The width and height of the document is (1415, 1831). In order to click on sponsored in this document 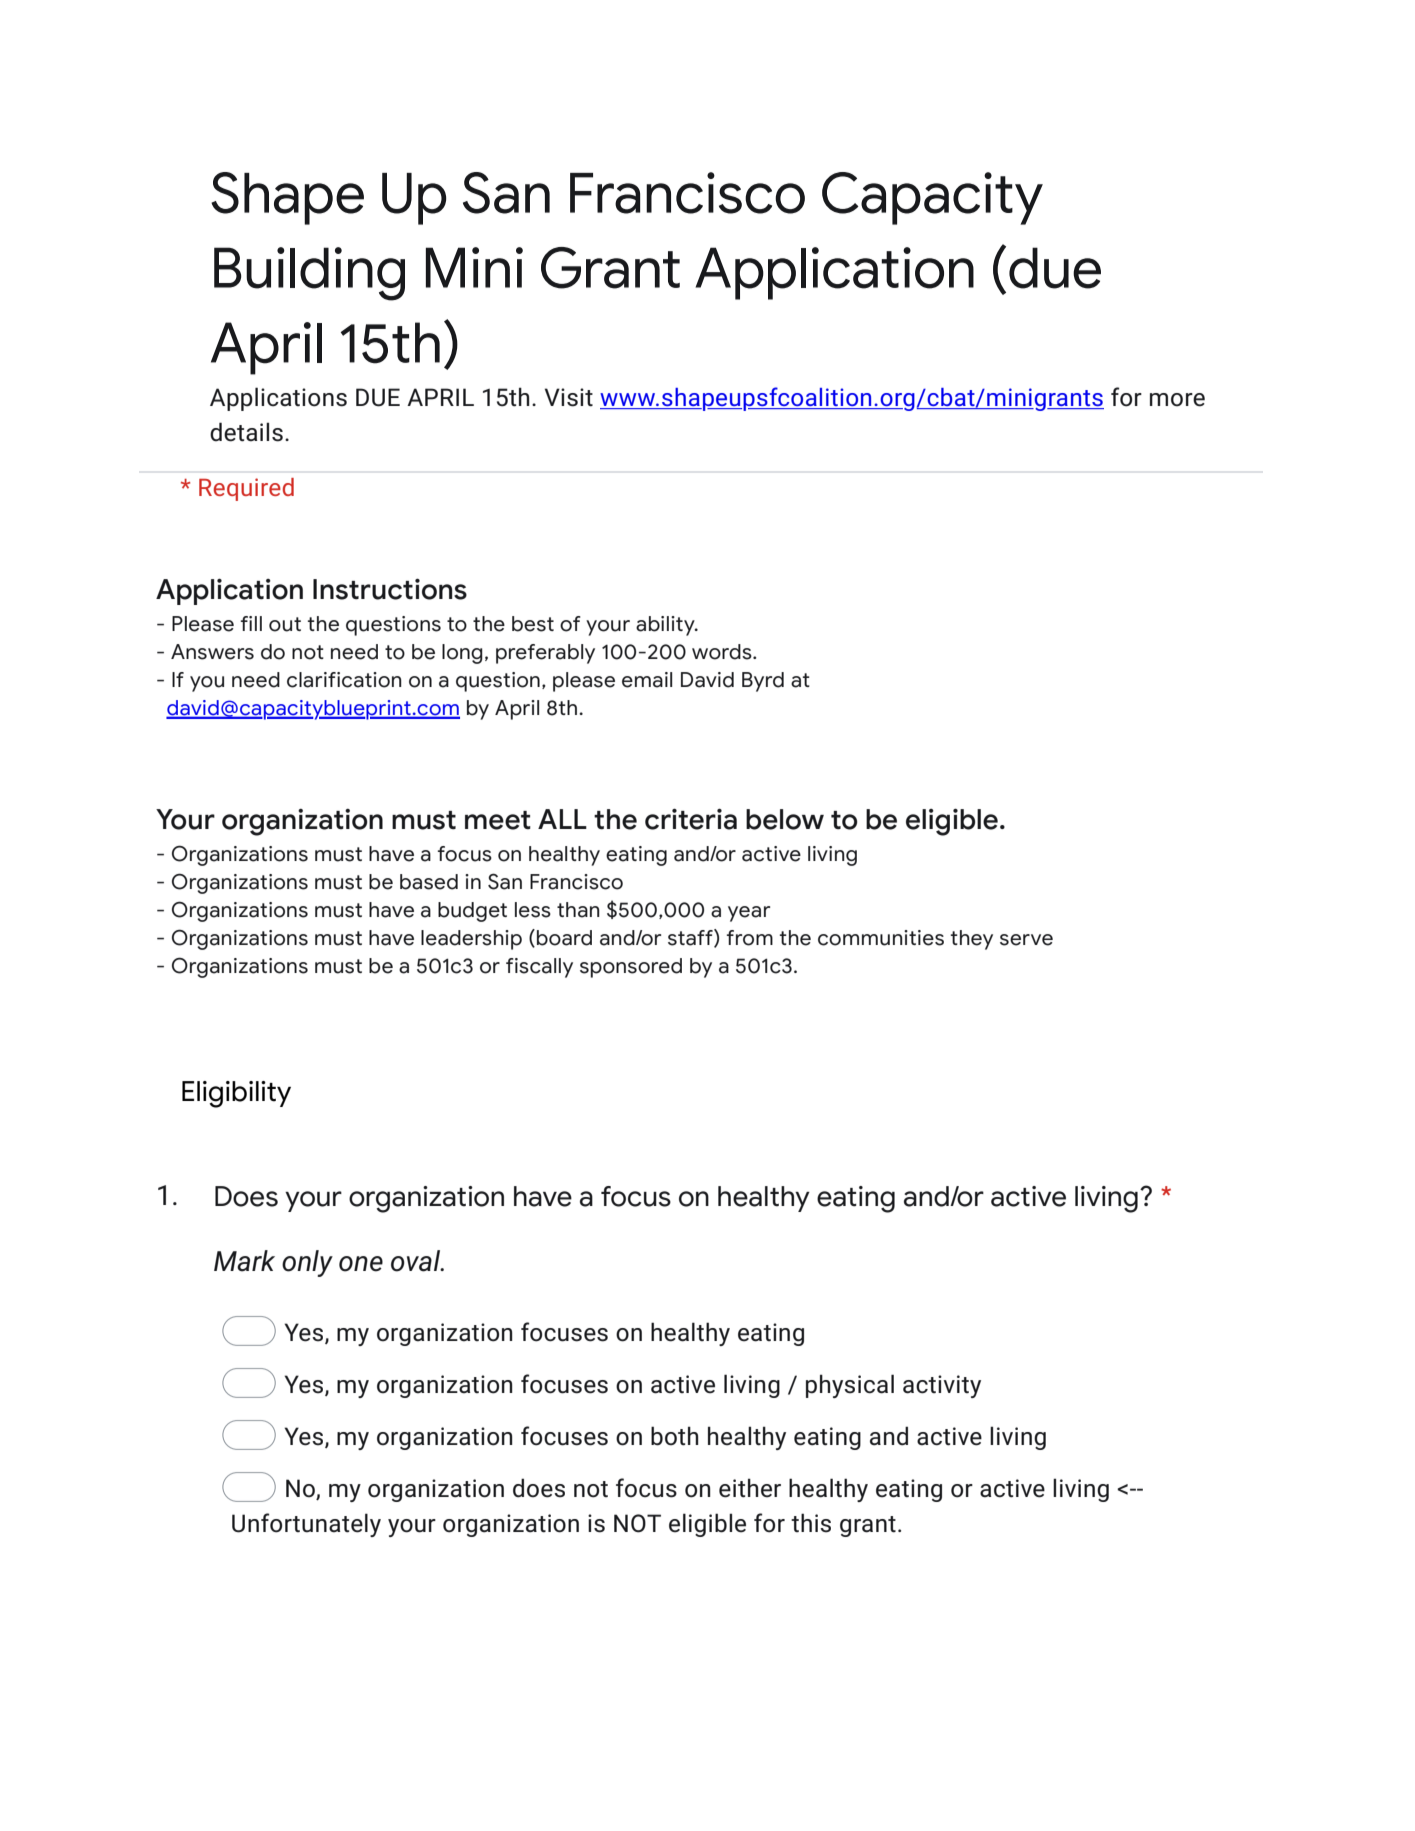, I will do `click(631, 968)`.
